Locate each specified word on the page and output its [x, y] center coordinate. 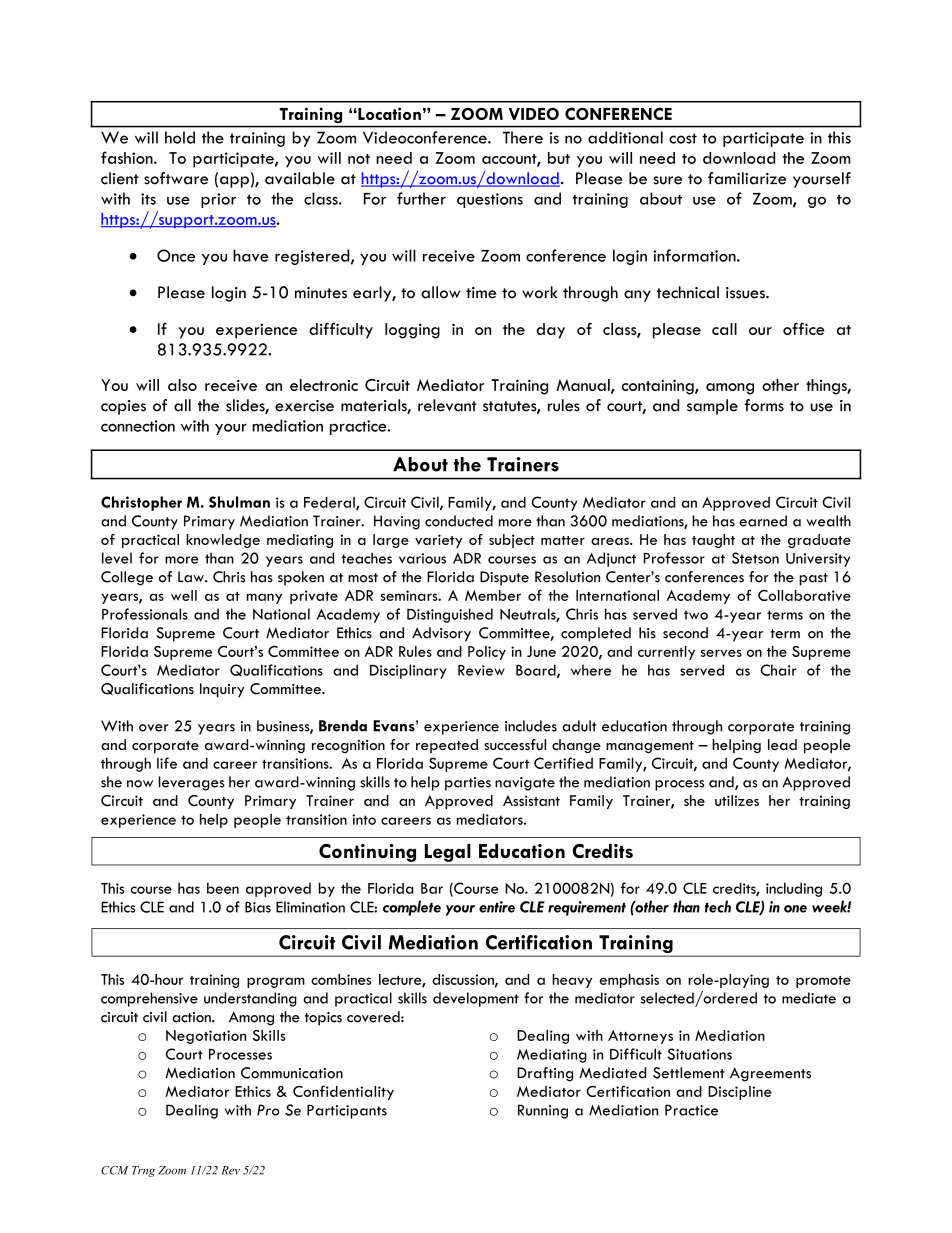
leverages [191, 783]
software [176, 178]
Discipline [740, 1093]
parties [468, 784]
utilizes [737, 800]
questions [490, 200]
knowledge [223, 541]
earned [763, 521]
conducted [459, 521]
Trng [143, 1171]
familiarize [747, 178]
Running [543, 1111]
